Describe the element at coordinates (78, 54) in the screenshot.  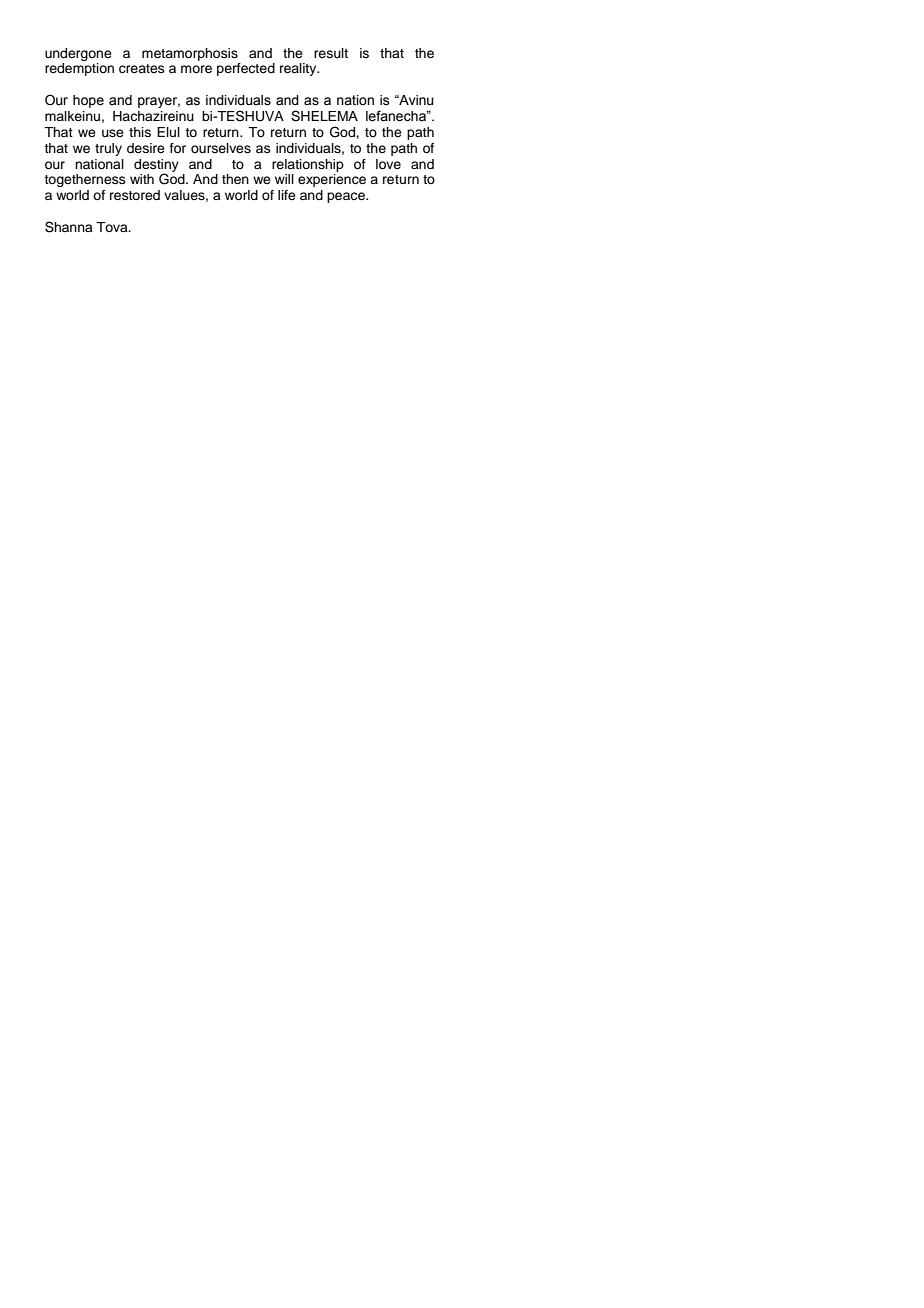
I see `undergone` at that location.
